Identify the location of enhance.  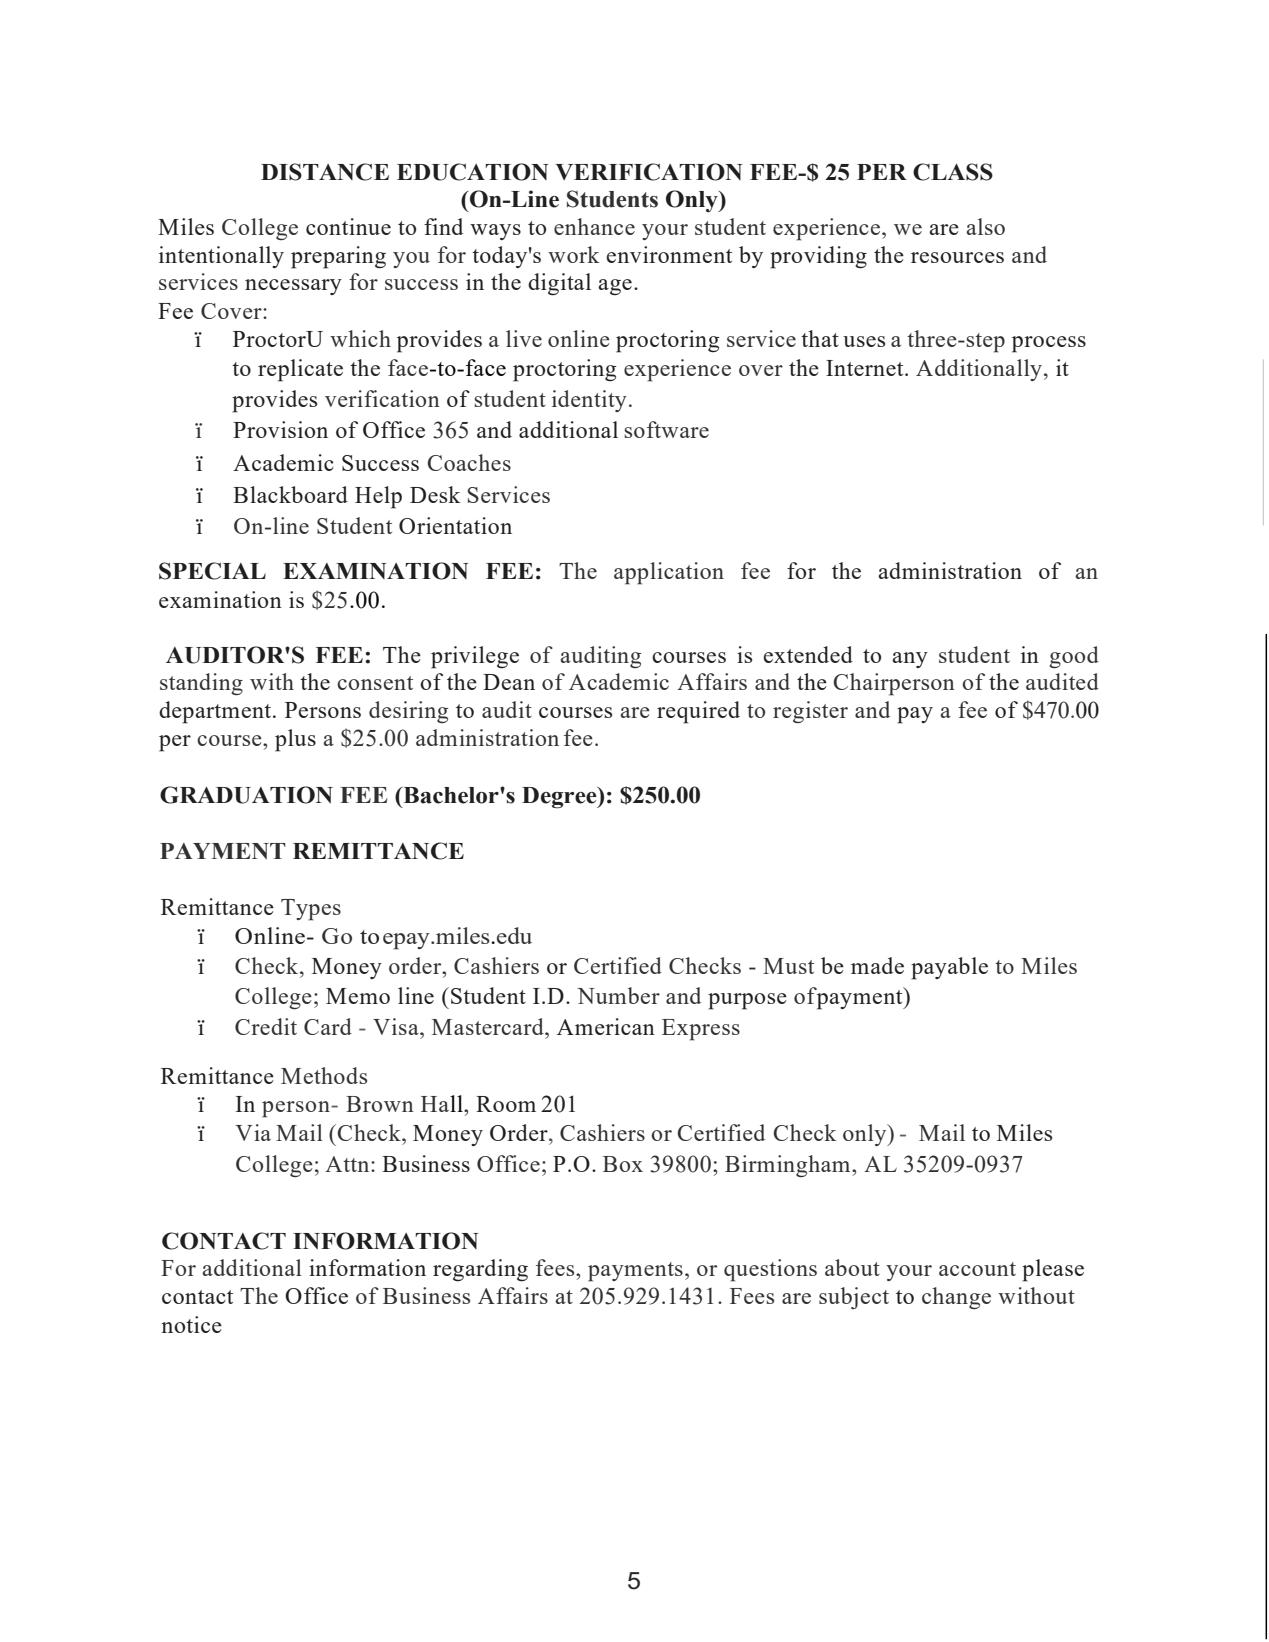
(594, 226).
